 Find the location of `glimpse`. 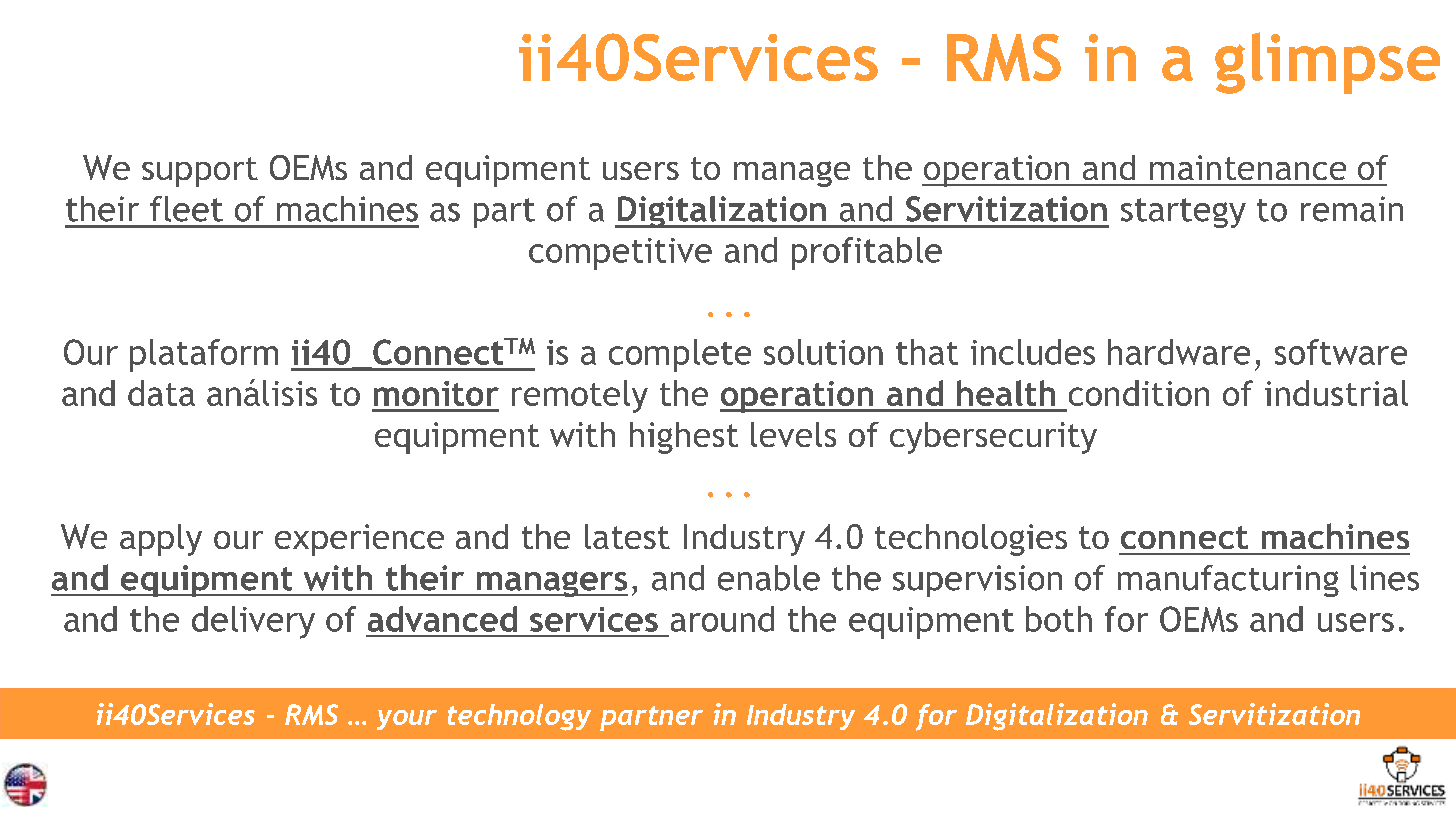

glimpse is located at coordinates (1327, 63).
